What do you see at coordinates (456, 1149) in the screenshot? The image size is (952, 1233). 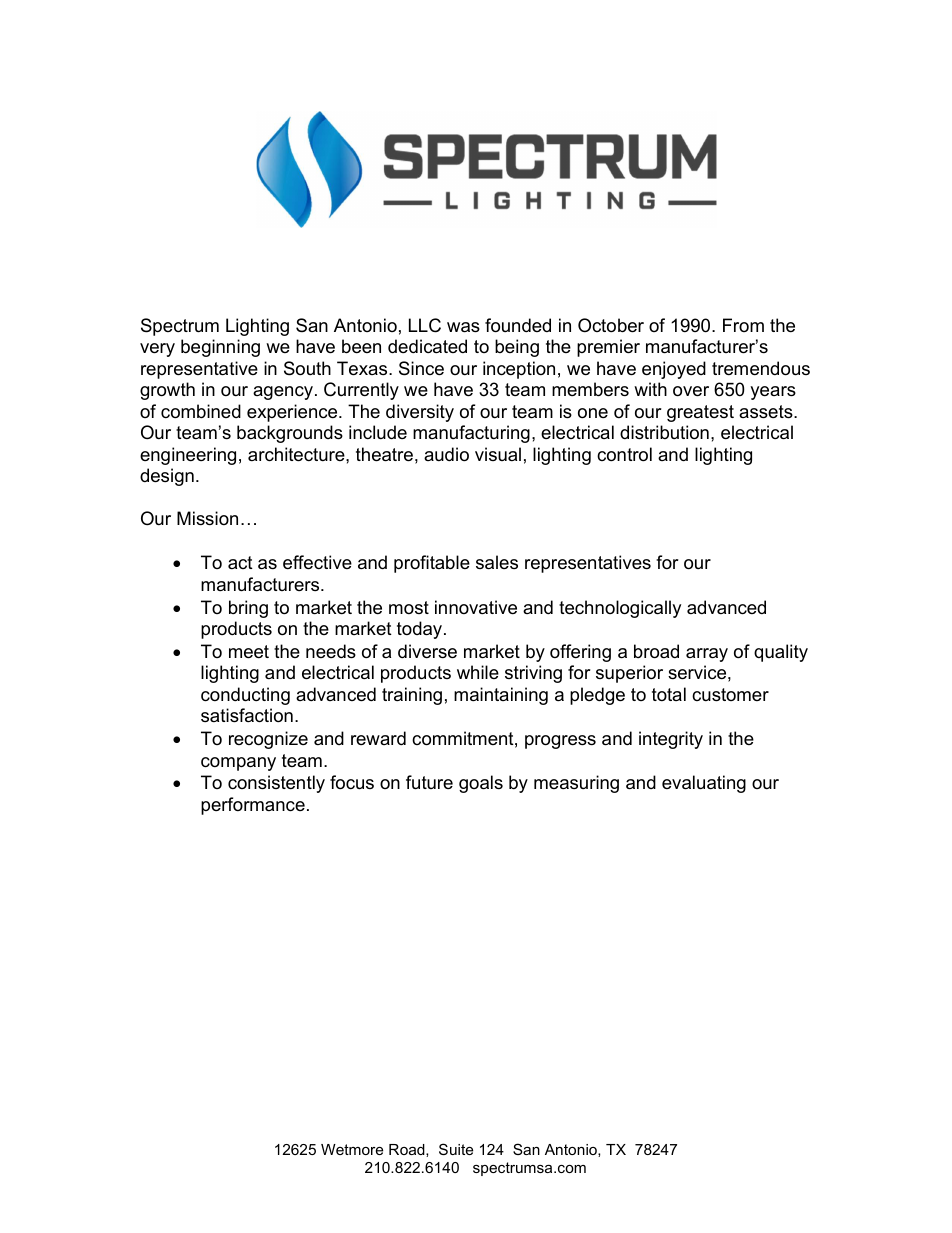 I see `Suite` at bounding box center [456, 1149].
